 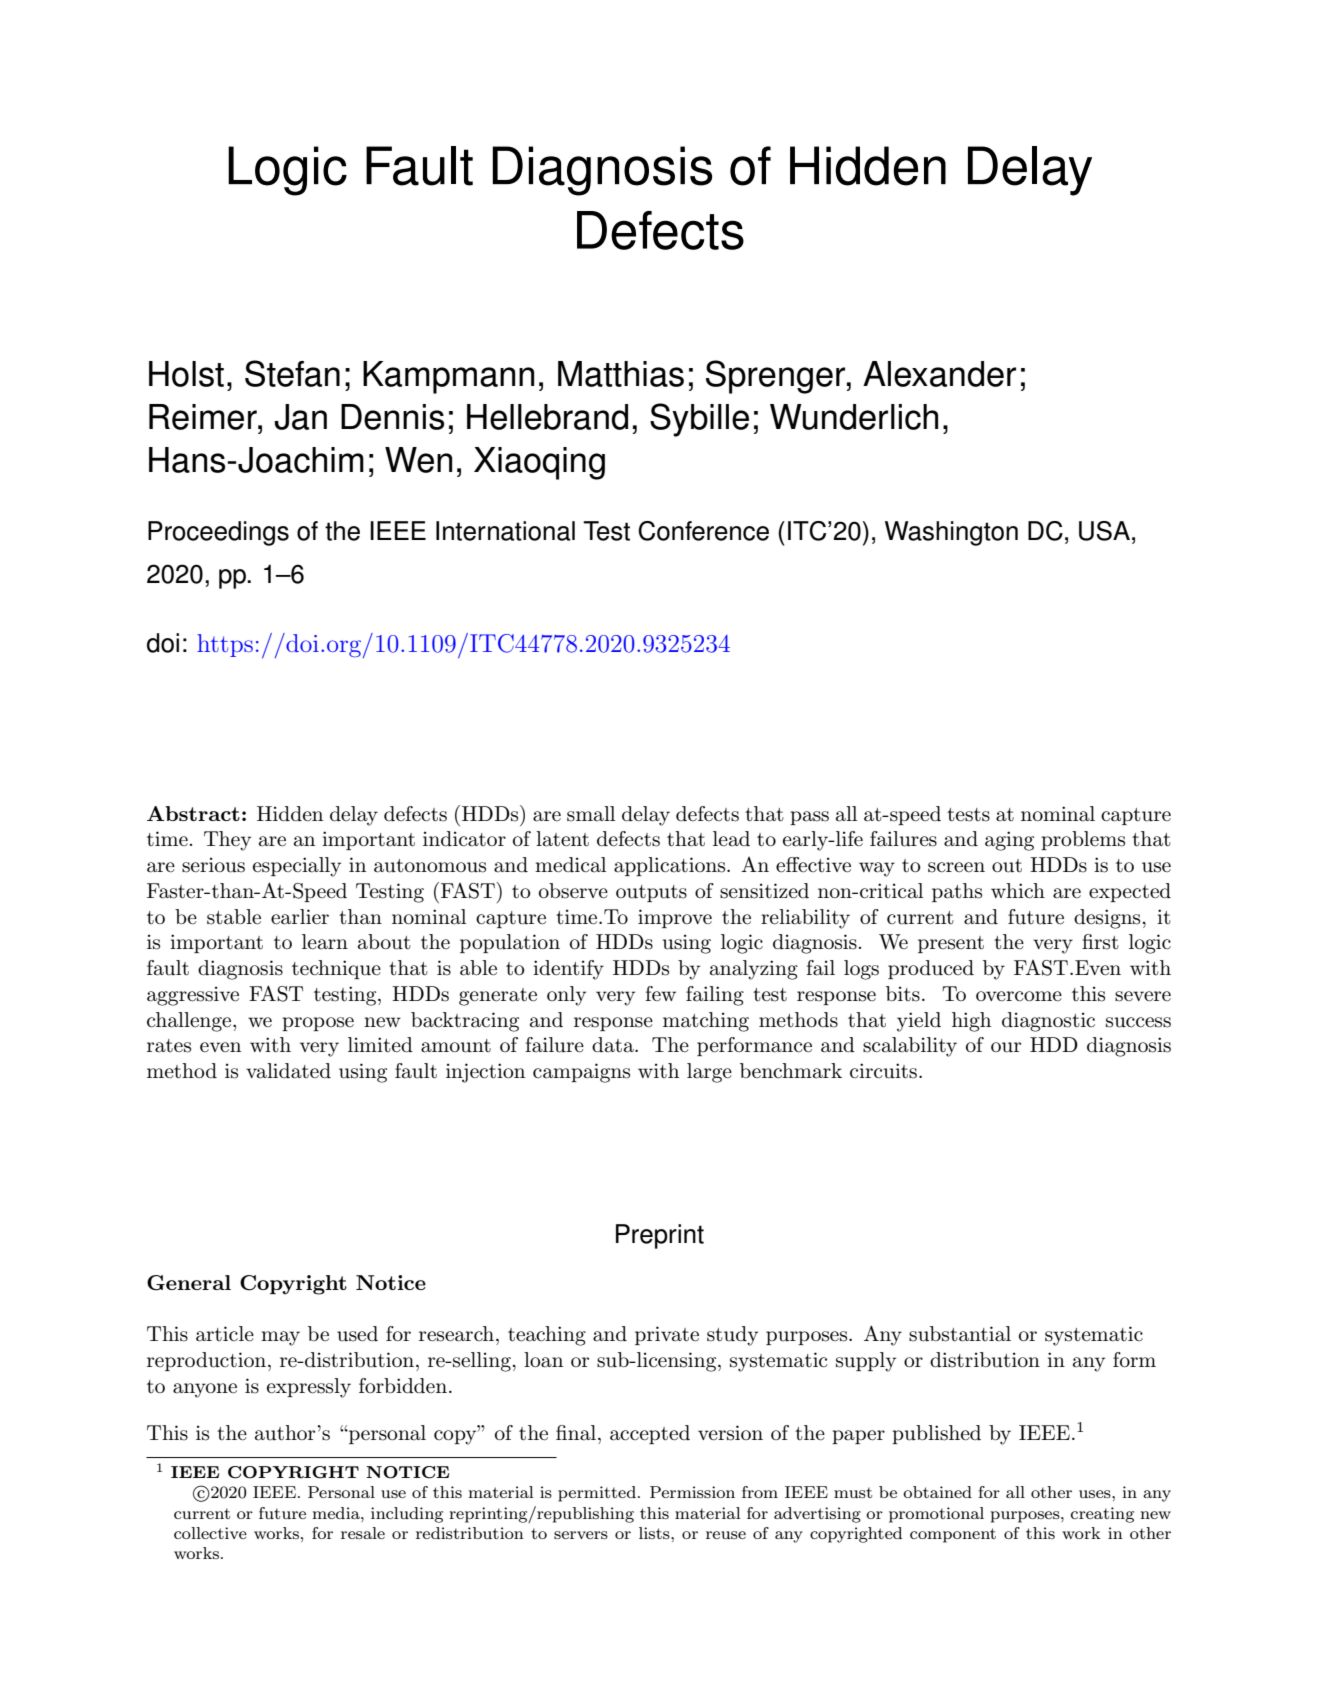 What do you see at coordinates (193, 813) in the screenshot?
I see `Abstract` at bounding box center [193, 813].
